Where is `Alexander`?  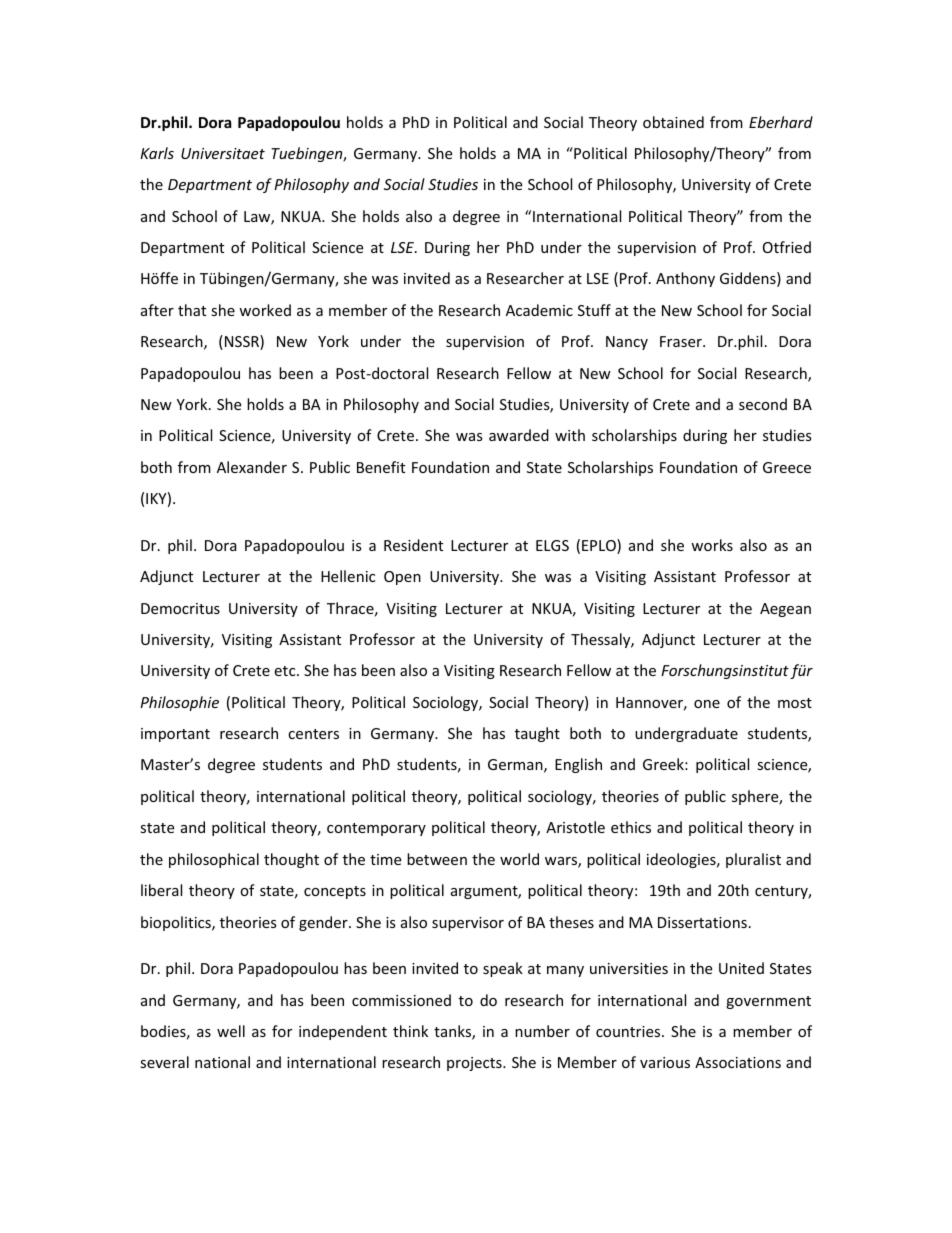 Alexander is located at coordinates (252, 467).
